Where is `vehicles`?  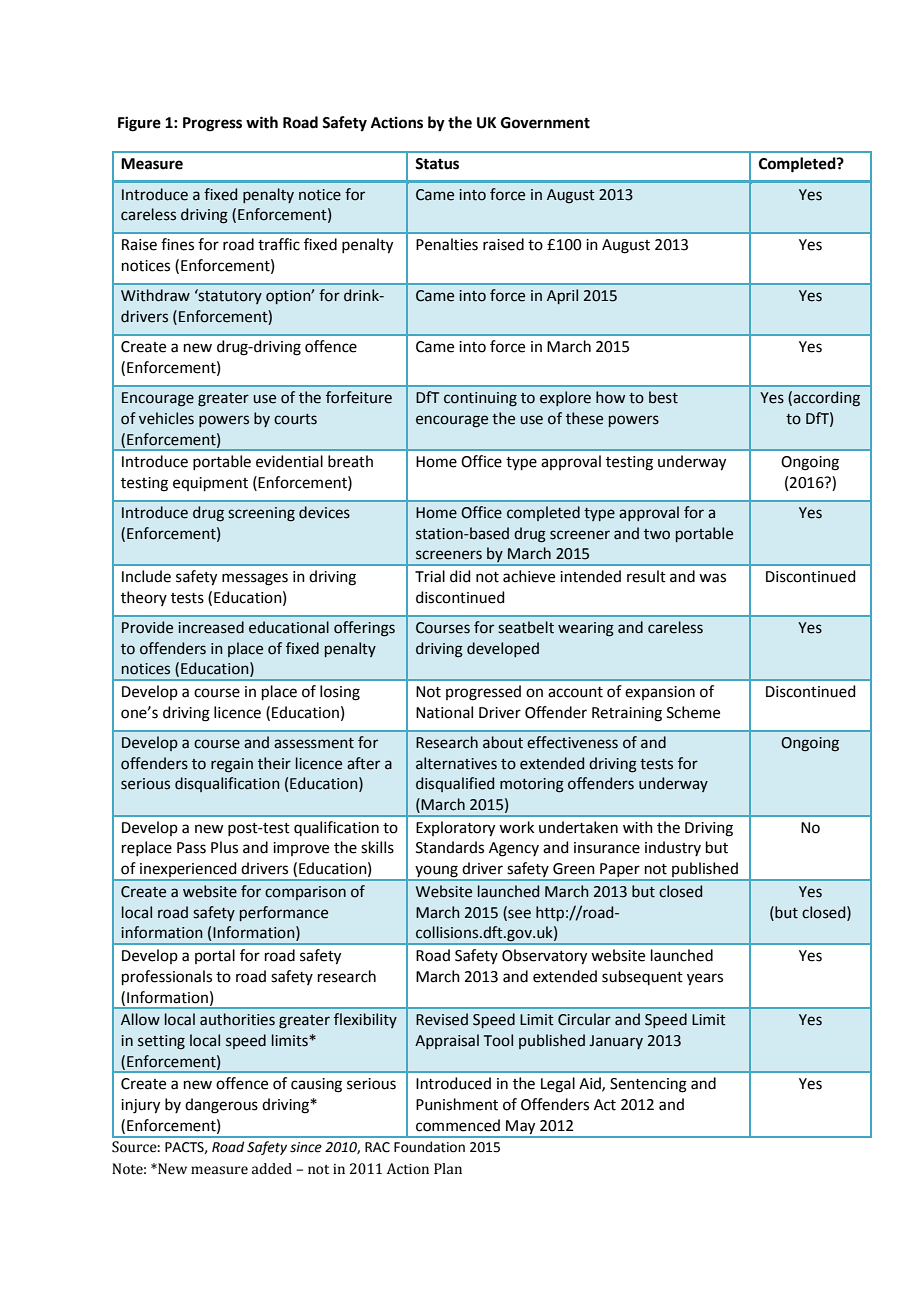 vehicles is located at coordinates (166, 418).
